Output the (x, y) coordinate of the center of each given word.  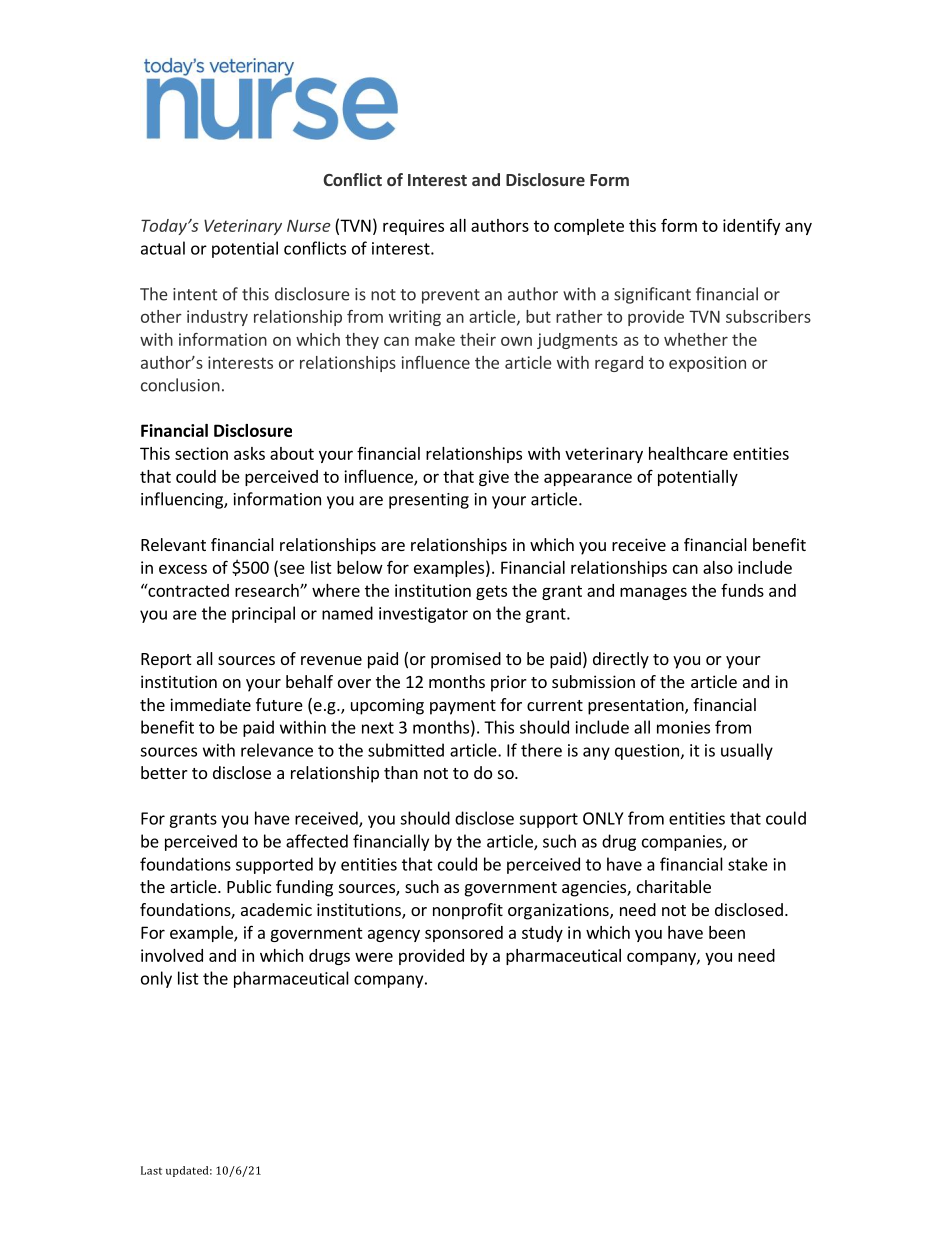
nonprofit (468, 911)
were (374, 957)
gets (491, 592)
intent (195, 294)
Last (151, 1170)
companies (683, 843)
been (727, 932)
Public (249, 886)
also (718, 567)
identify (751, 227)
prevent (451, 296)
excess (183, 569)
